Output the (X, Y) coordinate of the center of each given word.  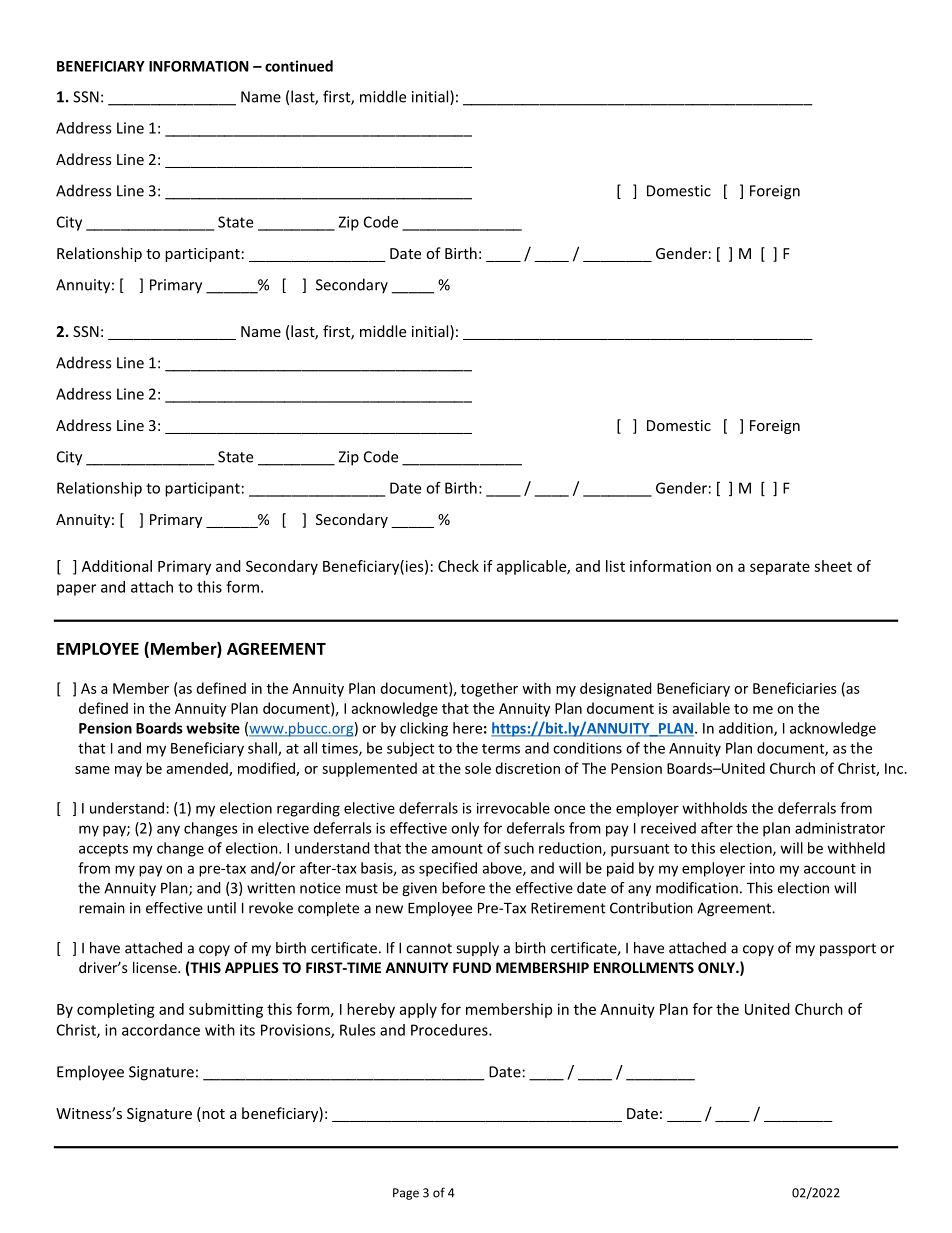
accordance (161, 1030)
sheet (833, 566)
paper (76, 590)
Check (458, 566)
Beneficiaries (795, 688)
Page (406, 1194)
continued (299, 66)
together (489, 689)
